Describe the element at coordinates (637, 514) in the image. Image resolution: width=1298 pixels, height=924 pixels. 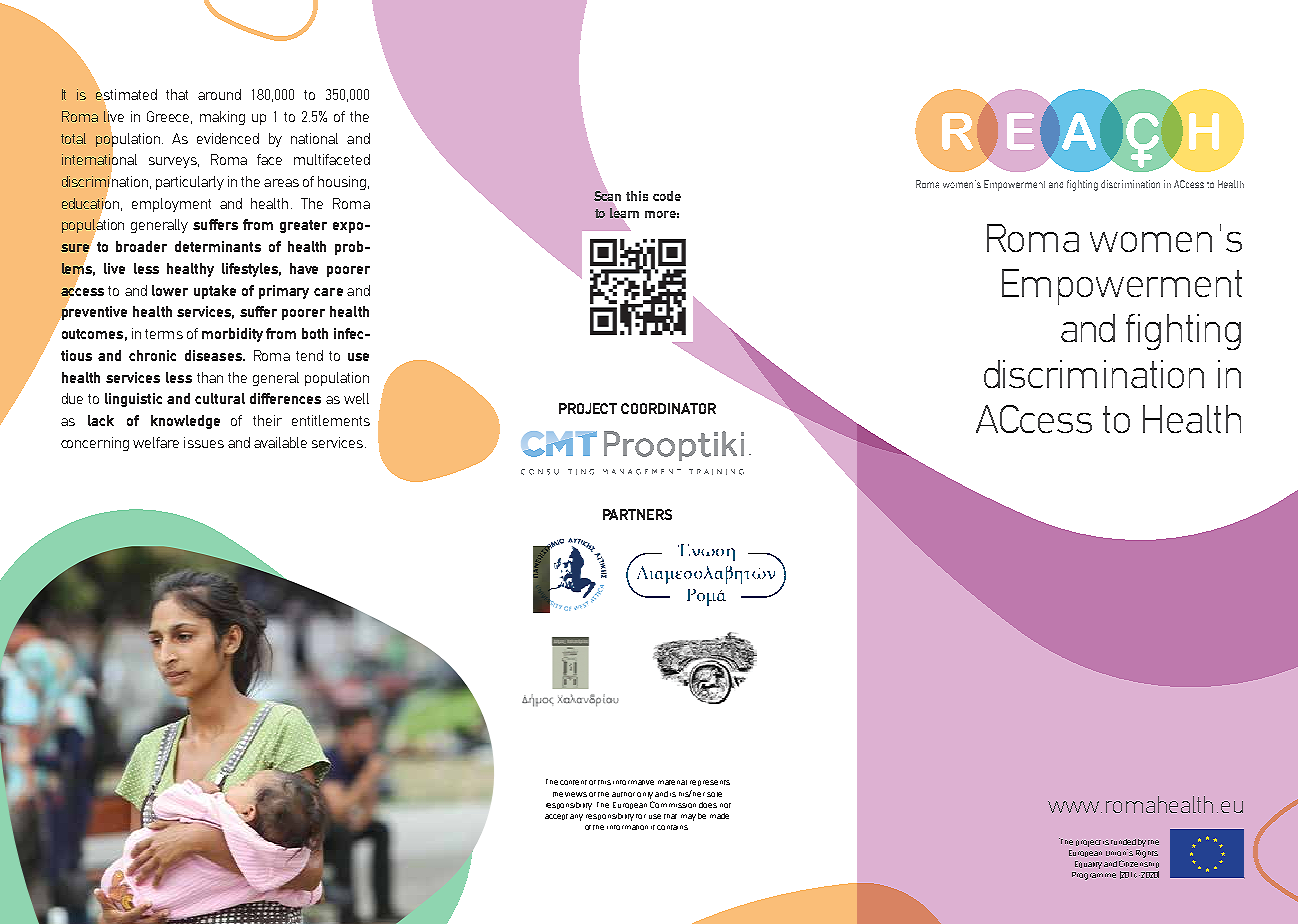
I see `PARTNERS` at that location.
